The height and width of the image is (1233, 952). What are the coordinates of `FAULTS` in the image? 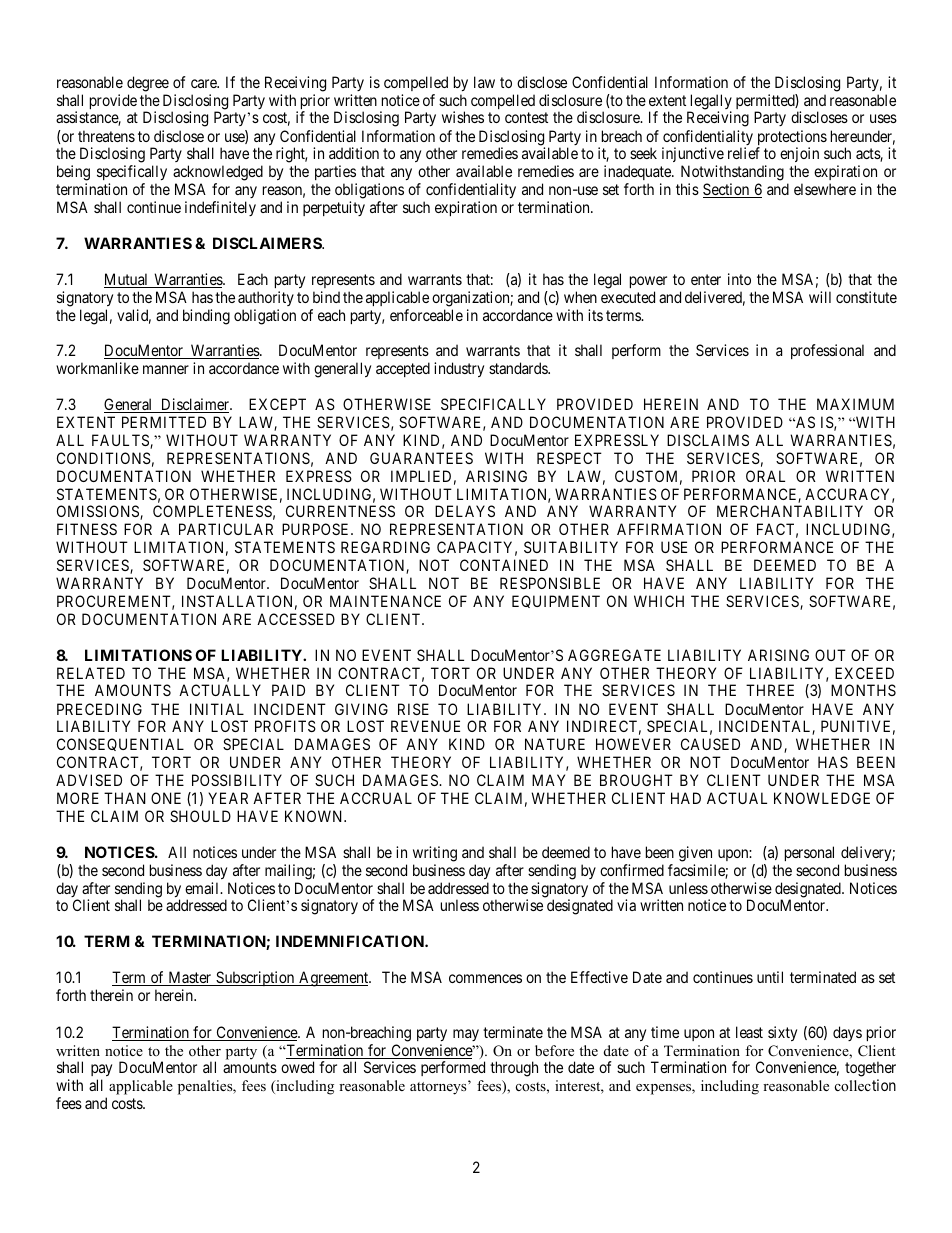 It's located at (121, 441).
